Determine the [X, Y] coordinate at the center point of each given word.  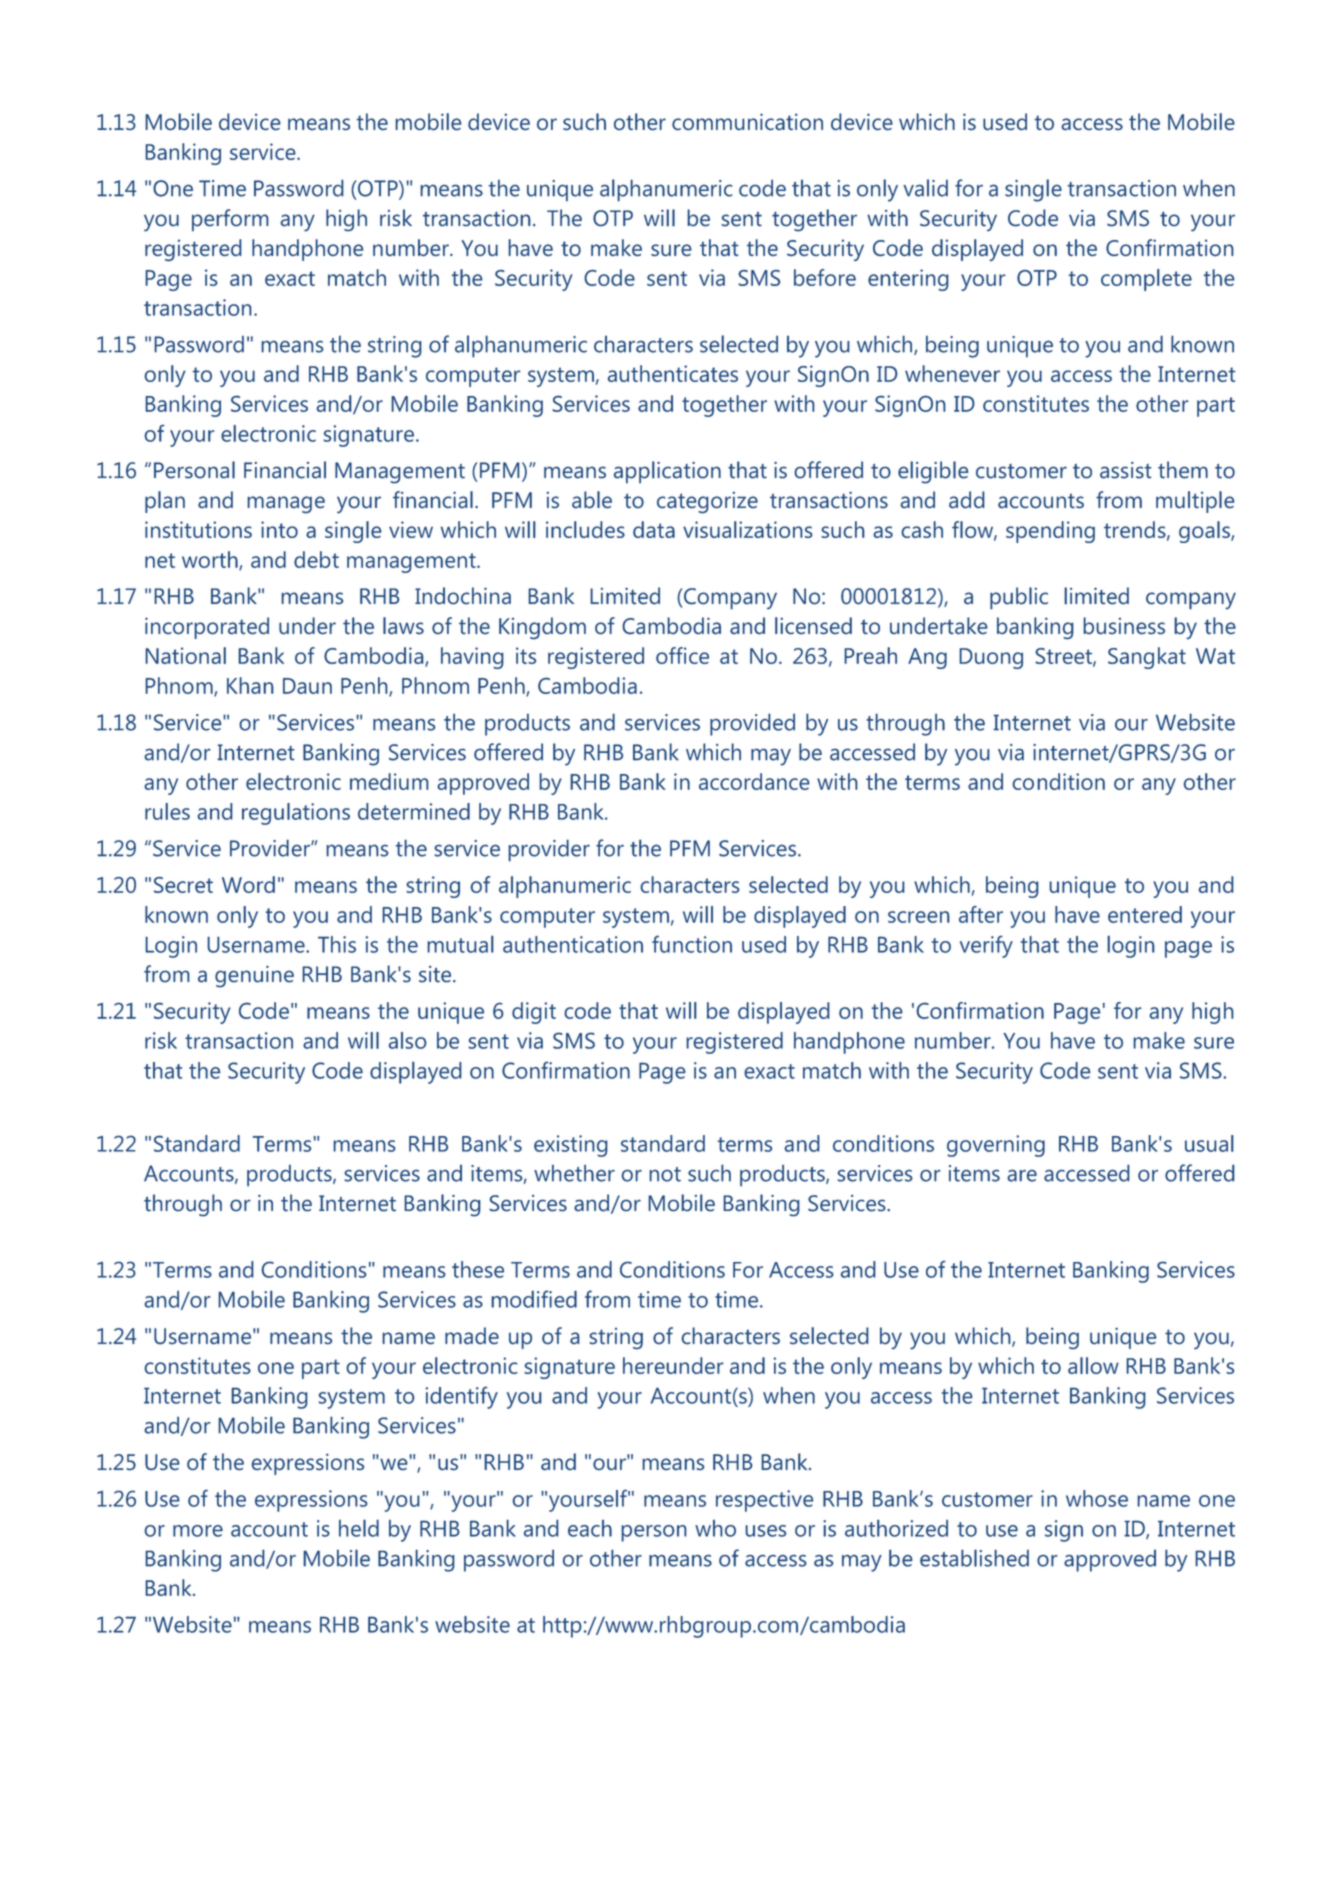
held [359, 1528]
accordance [754, 781]
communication [747, 121]
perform [230, 220]
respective [764, 1501]
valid [925, 188]
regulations [296, 814]
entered [1145, 914]
